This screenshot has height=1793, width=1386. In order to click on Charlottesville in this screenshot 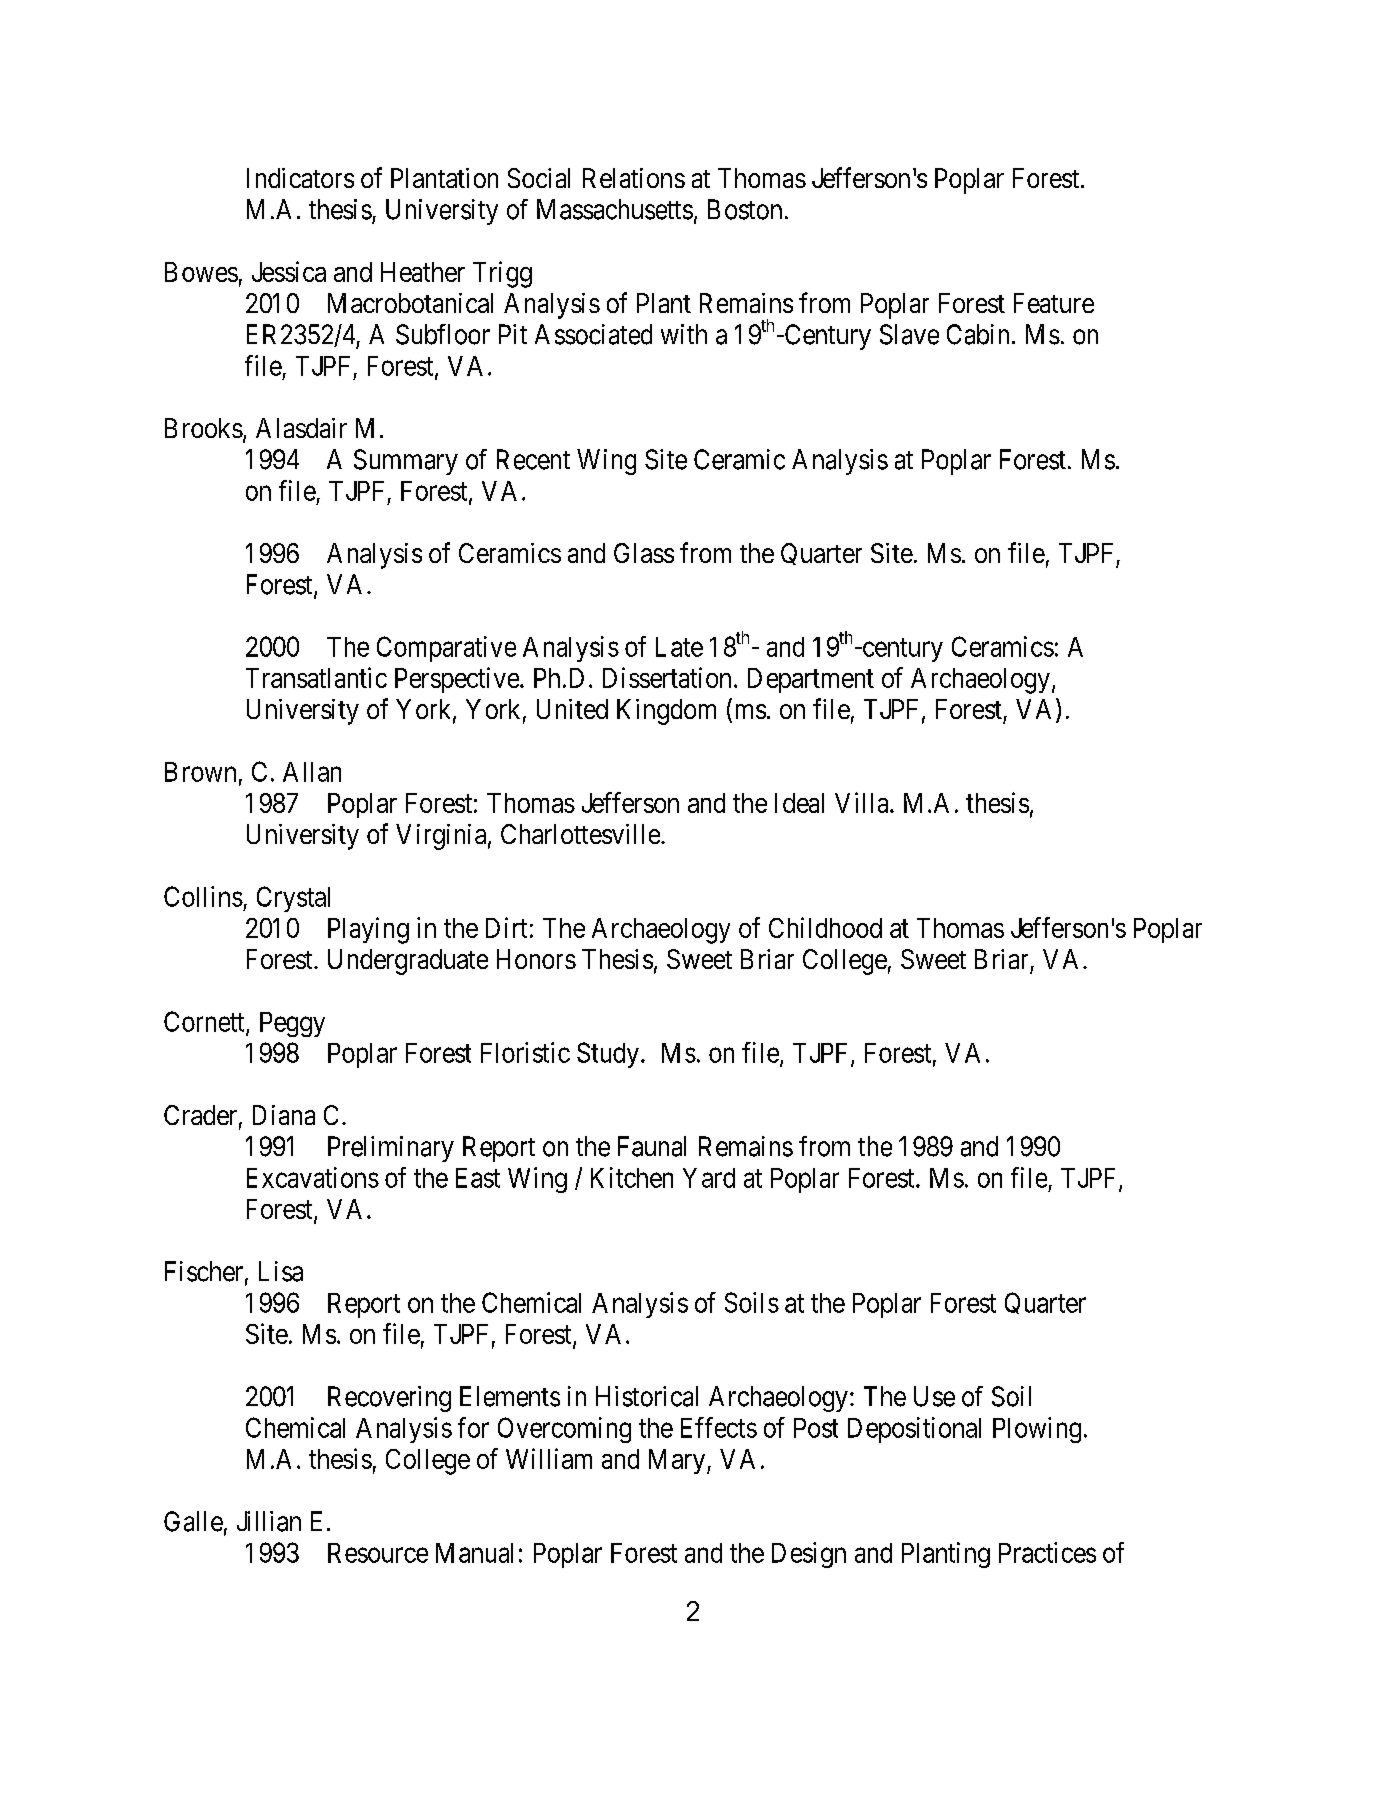, I will do `click(580, 834)`.
